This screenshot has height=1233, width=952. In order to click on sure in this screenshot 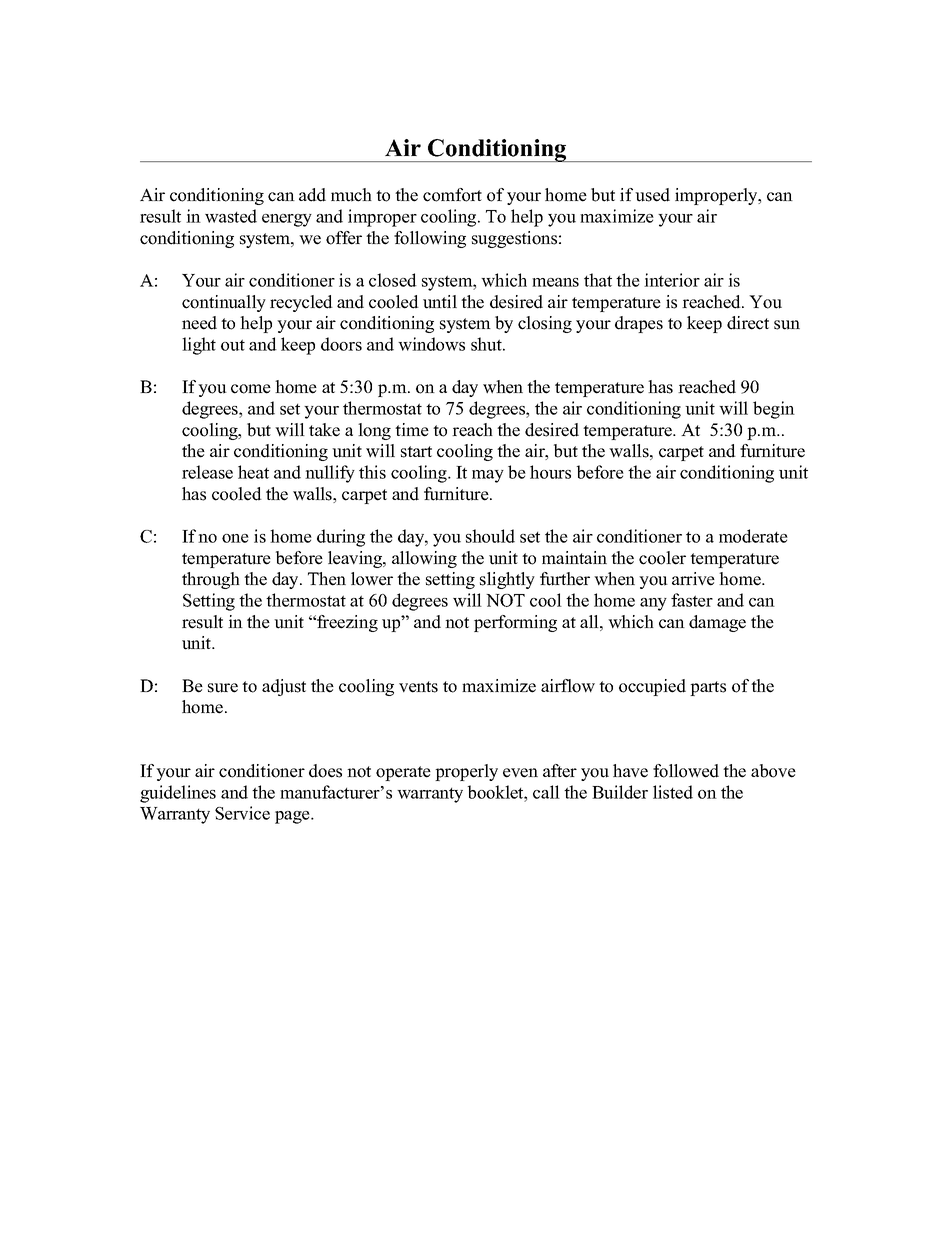, I will do `click(223, 688)`.
